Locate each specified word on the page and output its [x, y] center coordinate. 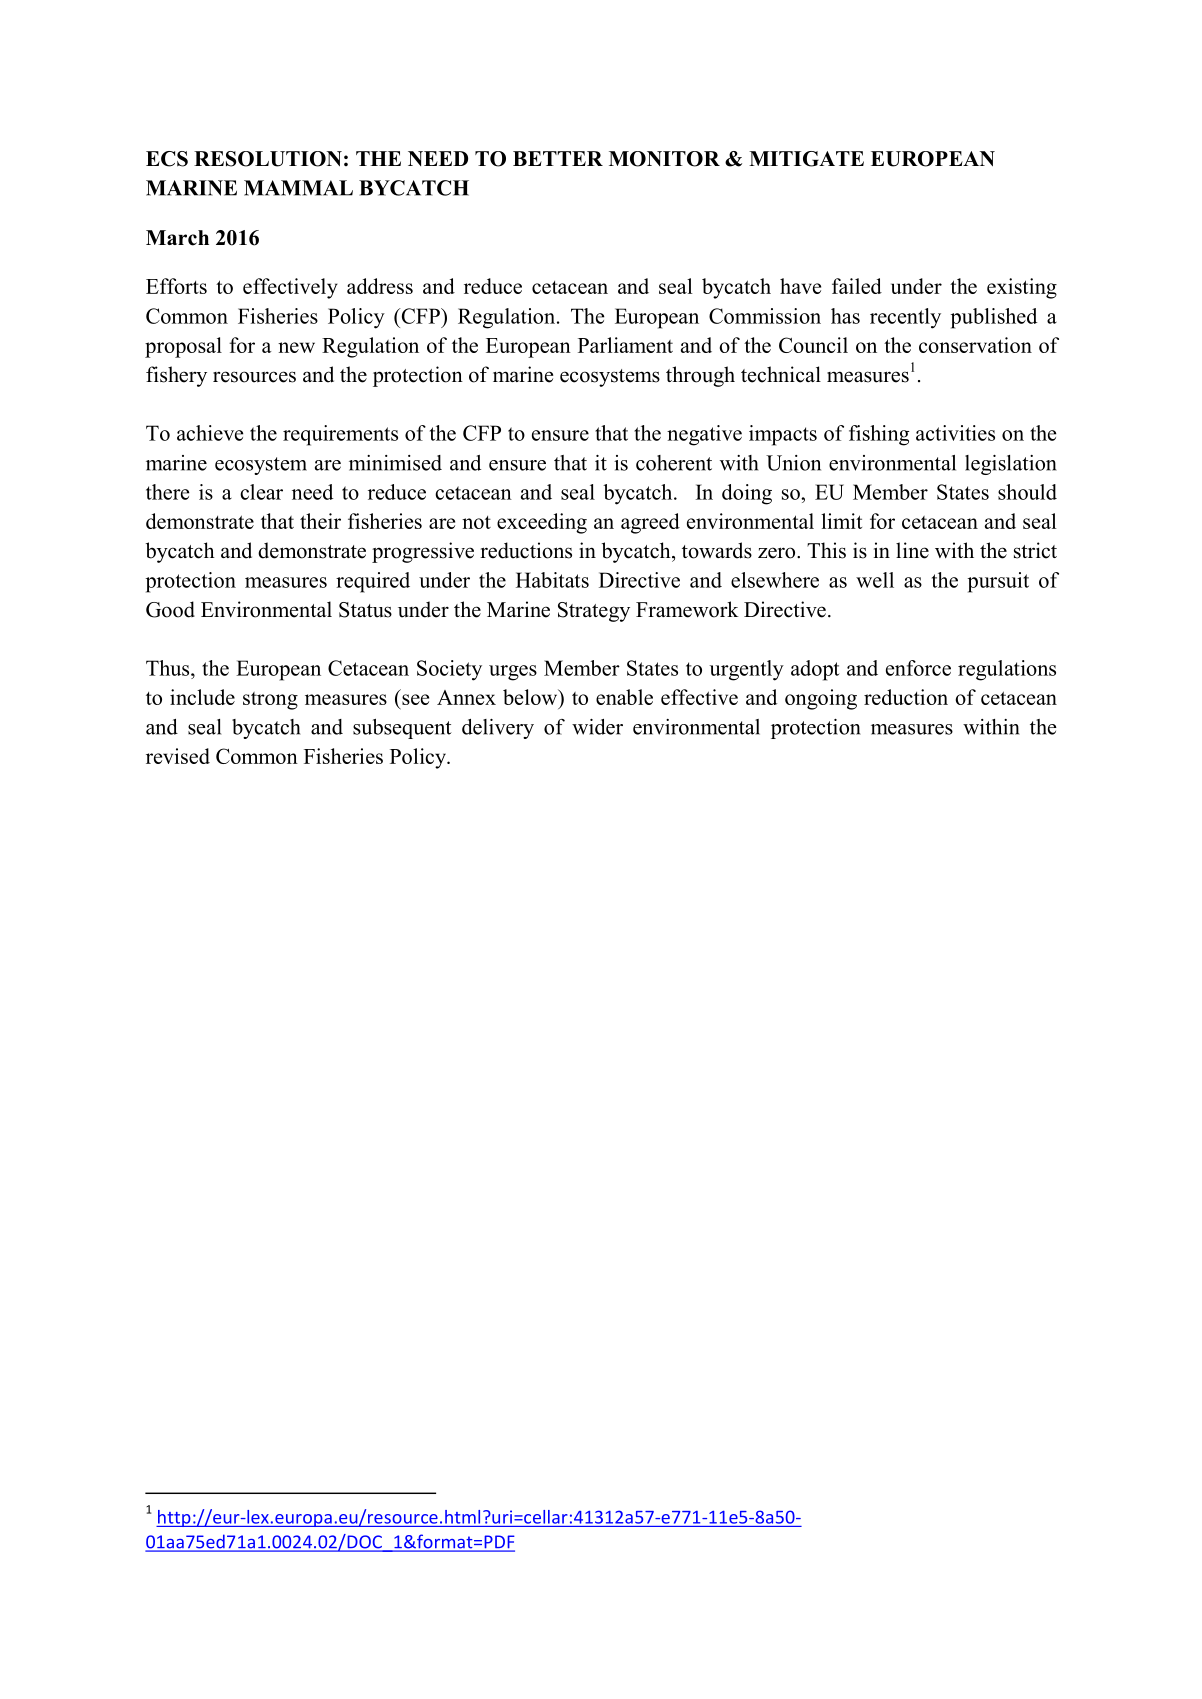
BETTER [558, 158]
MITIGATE [806, 159]
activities [955, 433]
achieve [210, 433]
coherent [674, 463]
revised [178, 756]
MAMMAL [298, 188]
